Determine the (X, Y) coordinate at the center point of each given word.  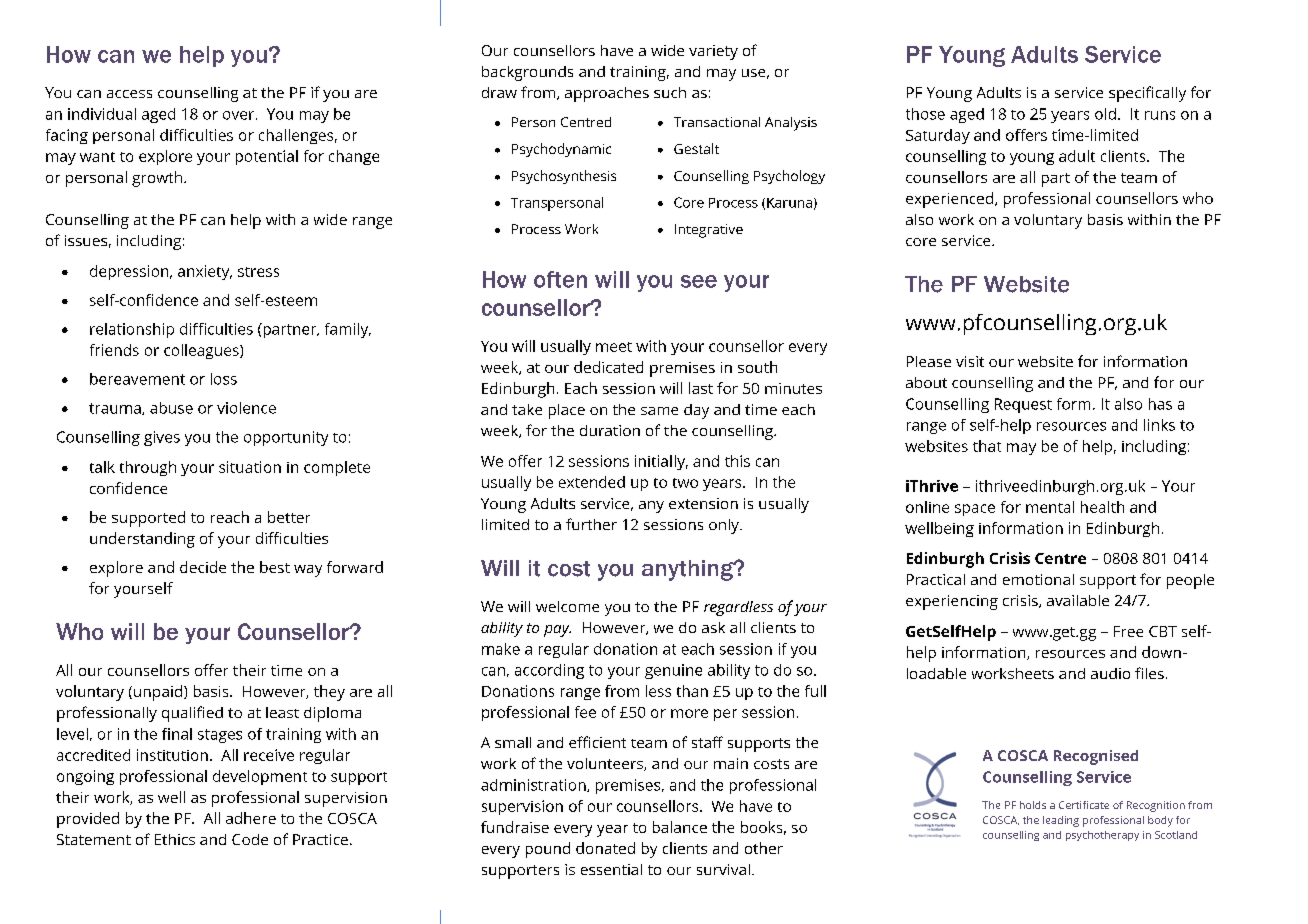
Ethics (175, 839)
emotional (1038, 579)
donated (605, 848)
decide (203, 567)
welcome (567, 606)
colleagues (202, 351)
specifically (1147, 94)
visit (970, 361)
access (129, 94)
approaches (607, 94)
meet (614, 347)
